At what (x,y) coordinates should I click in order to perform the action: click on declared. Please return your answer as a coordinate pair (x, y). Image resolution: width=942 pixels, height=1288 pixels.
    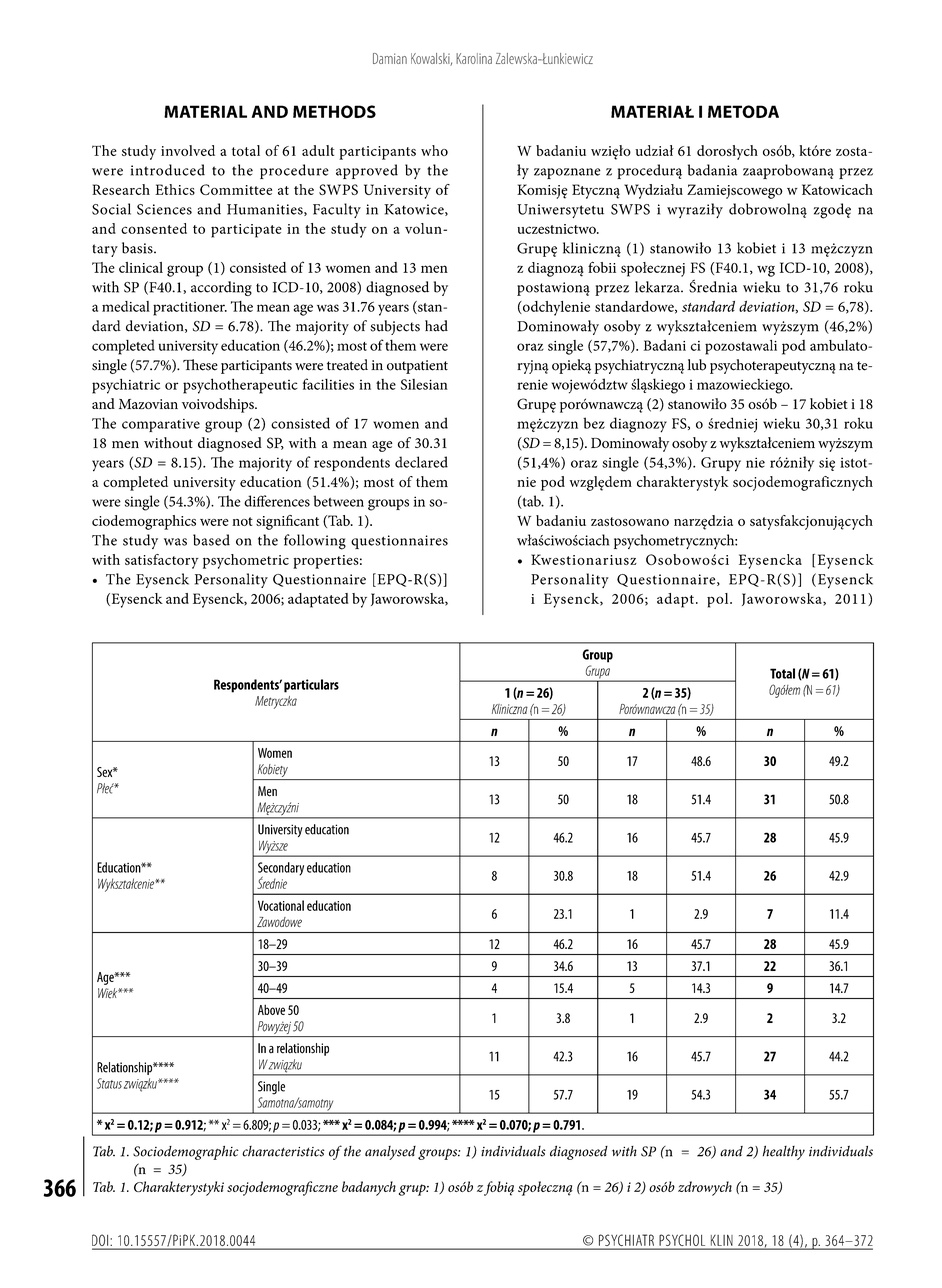
    Looking at the image, I should click on (421, 462).
